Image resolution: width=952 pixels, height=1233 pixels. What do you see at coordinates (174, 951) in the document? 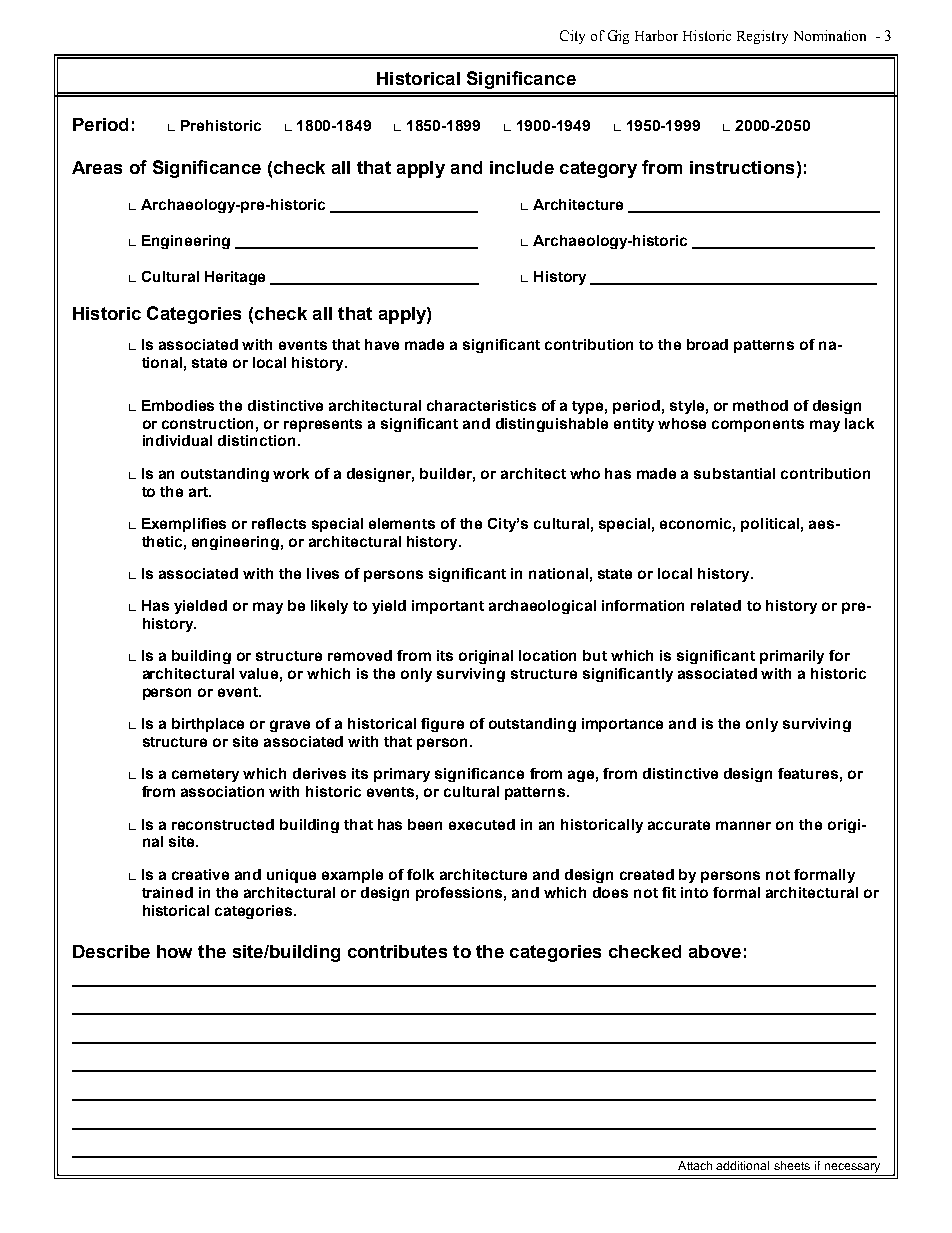
I see `how` at bounding box center [174, 951].
